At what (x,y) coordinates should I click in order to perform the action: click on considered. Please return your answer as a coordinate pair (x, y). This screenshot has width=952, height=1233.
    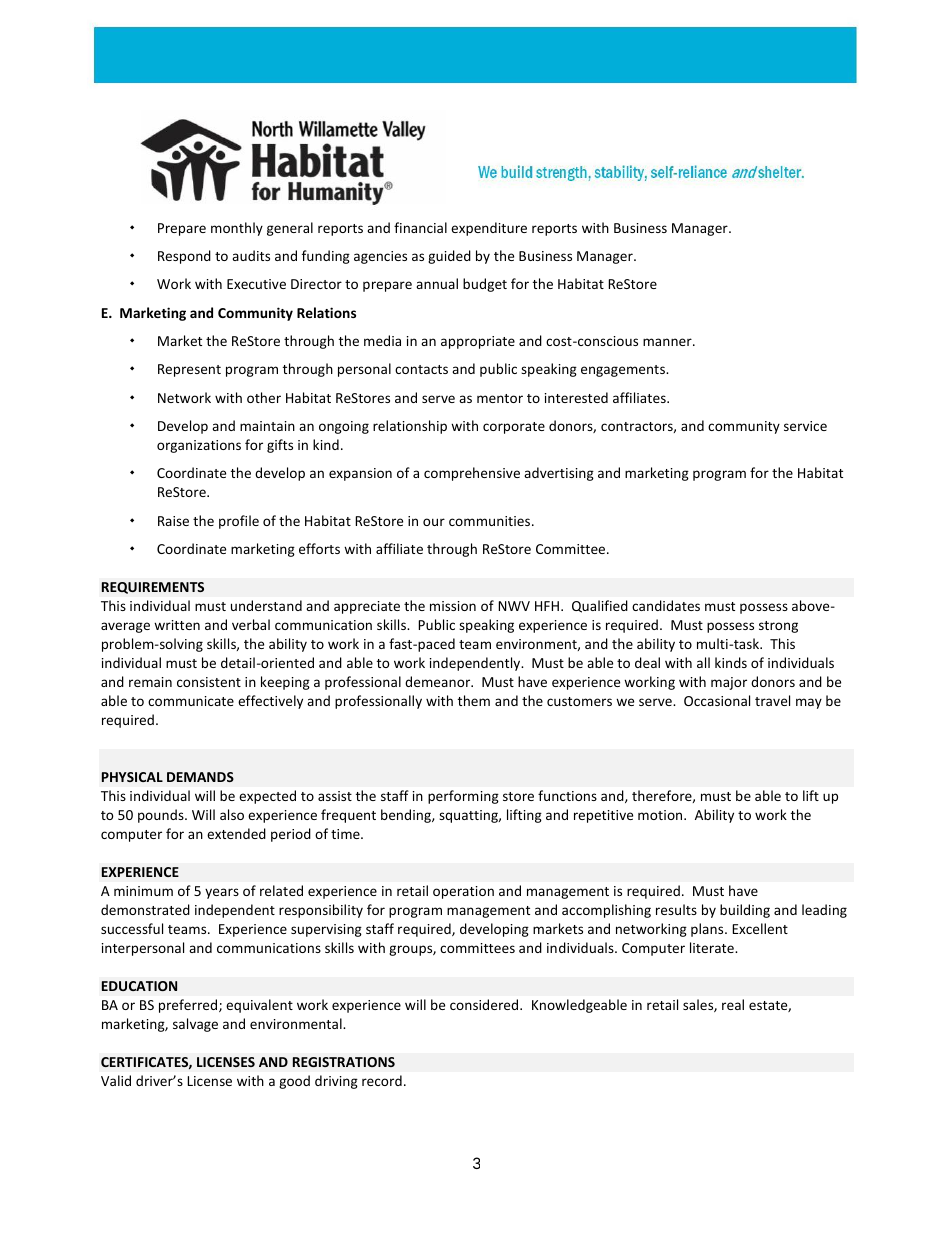
    Looking at the image, I should click on (485, 1004).
